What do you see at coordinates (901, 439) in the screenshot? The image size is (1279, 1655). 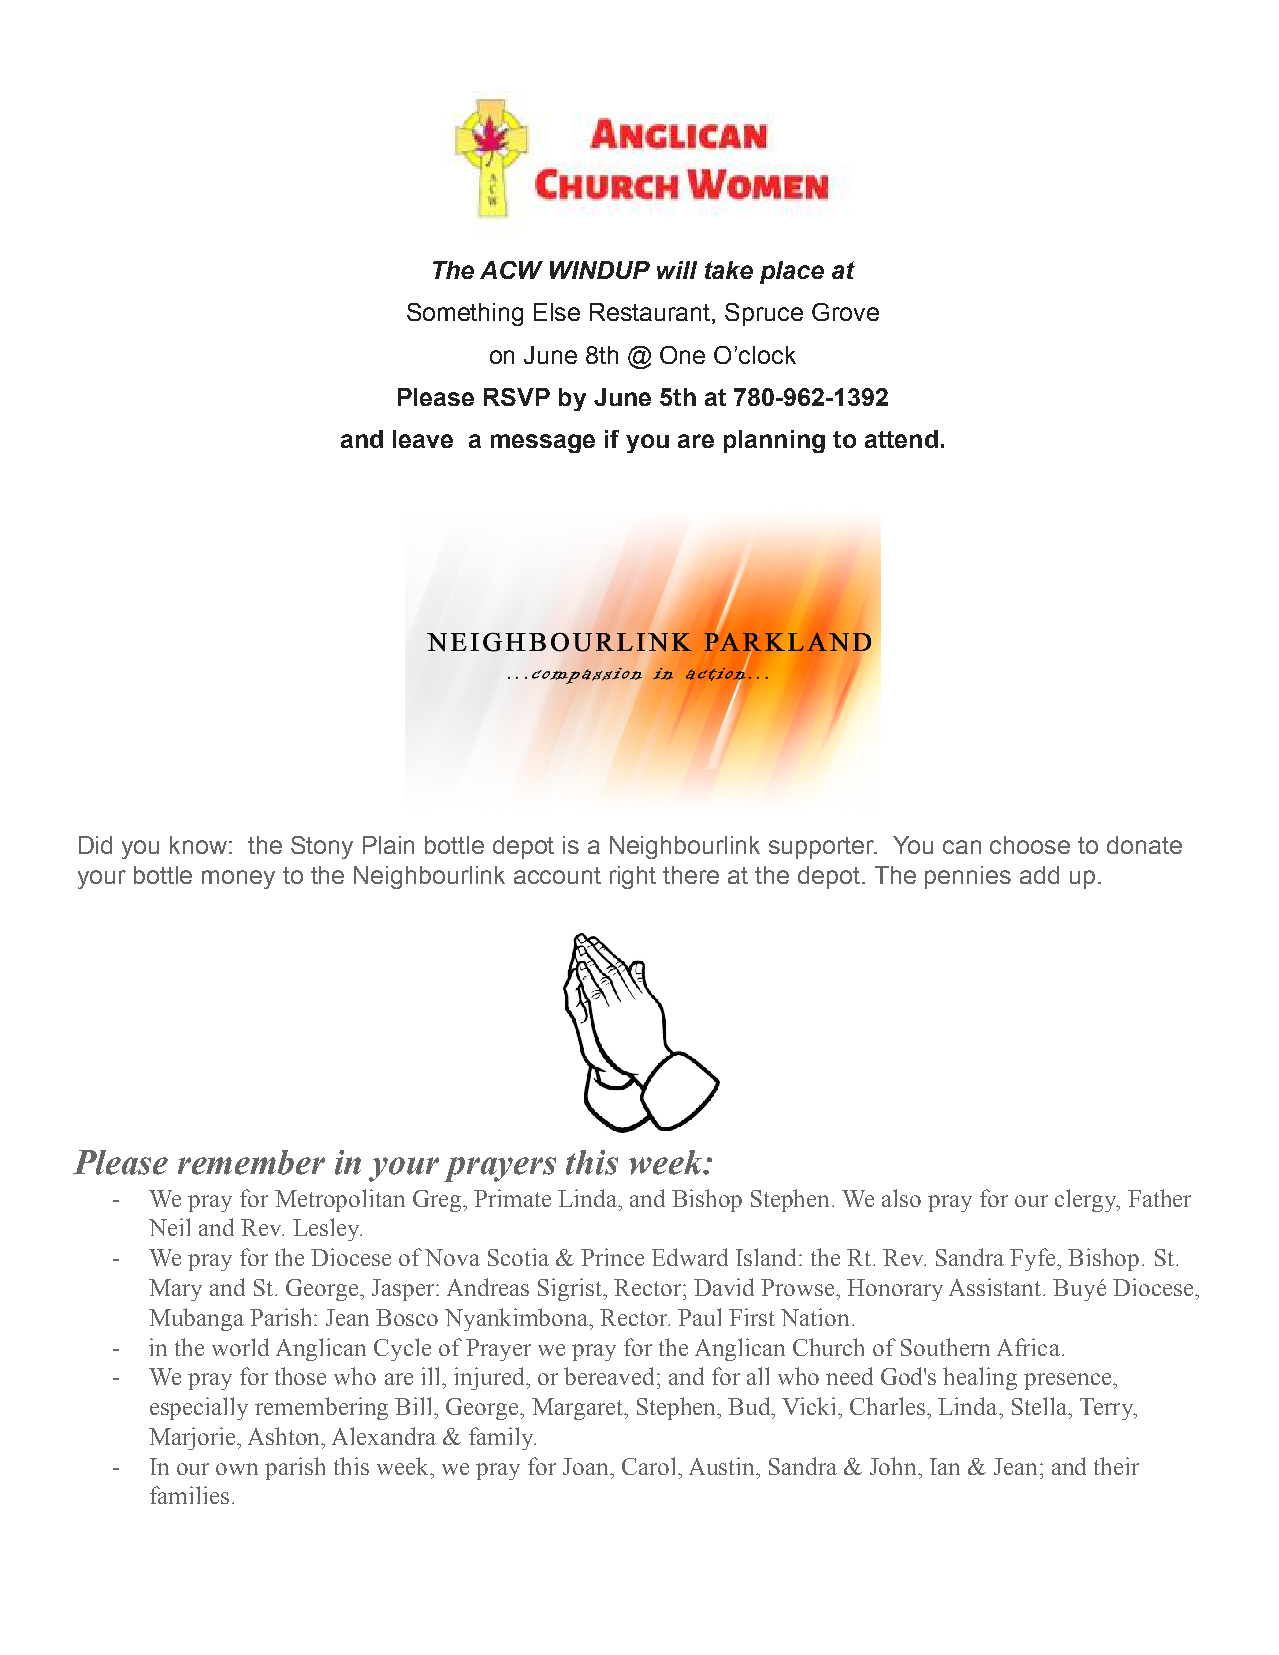 I see `attend` at bounding box center [901, 439].
